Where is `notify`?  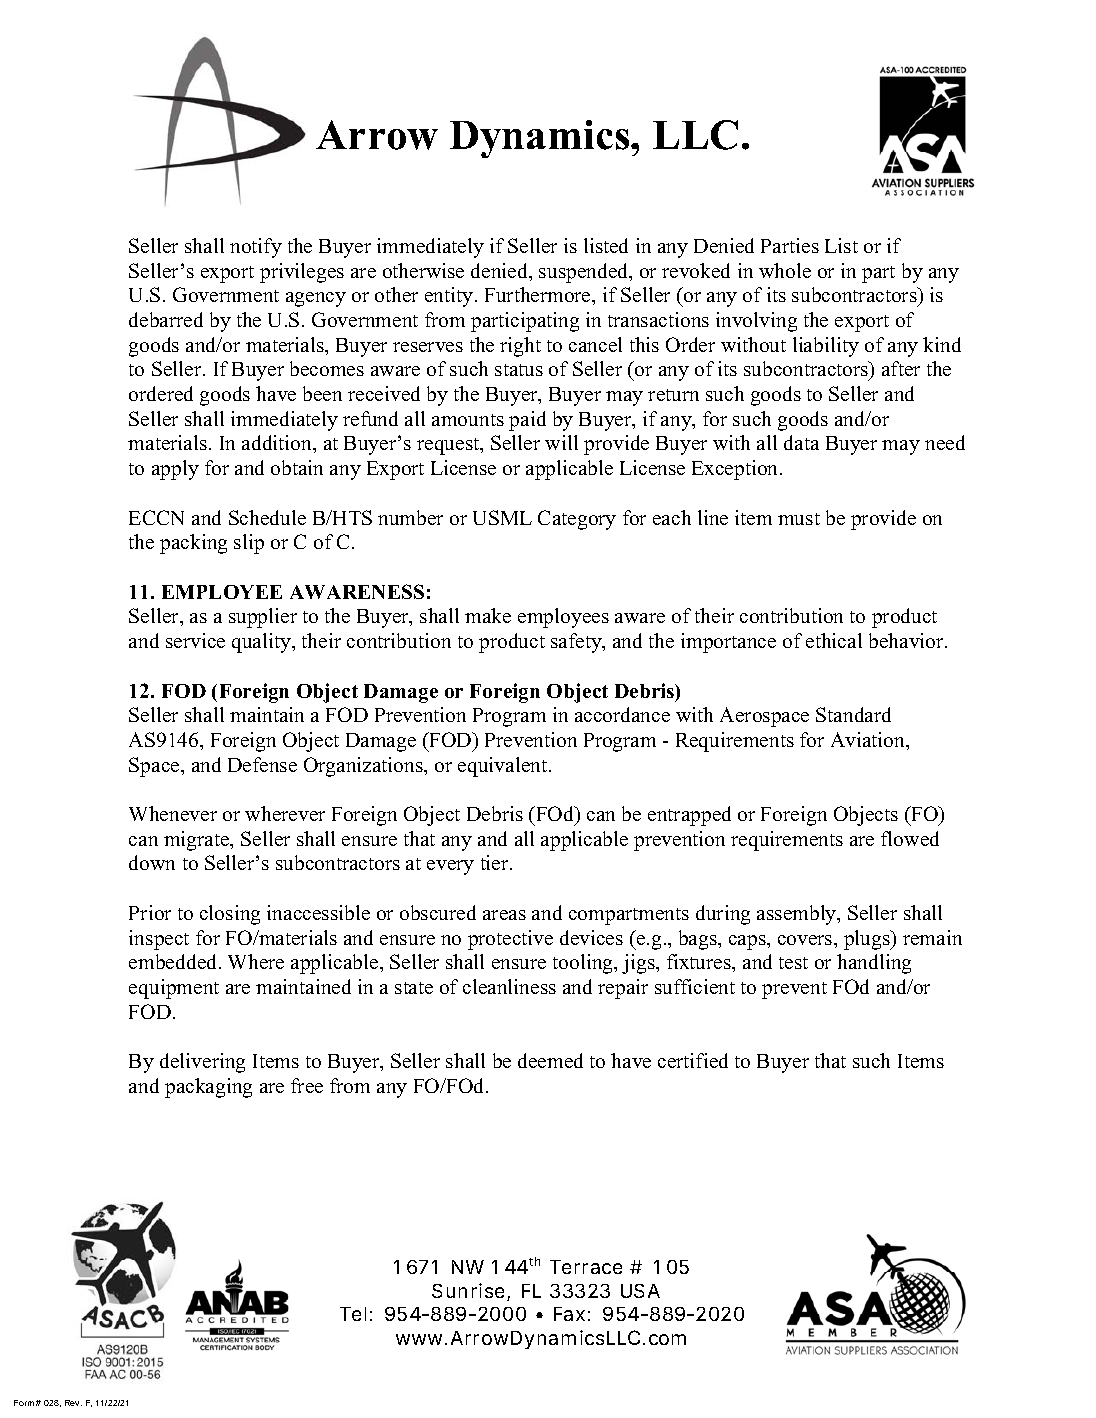
notify is located at coordinates (256, 248).
